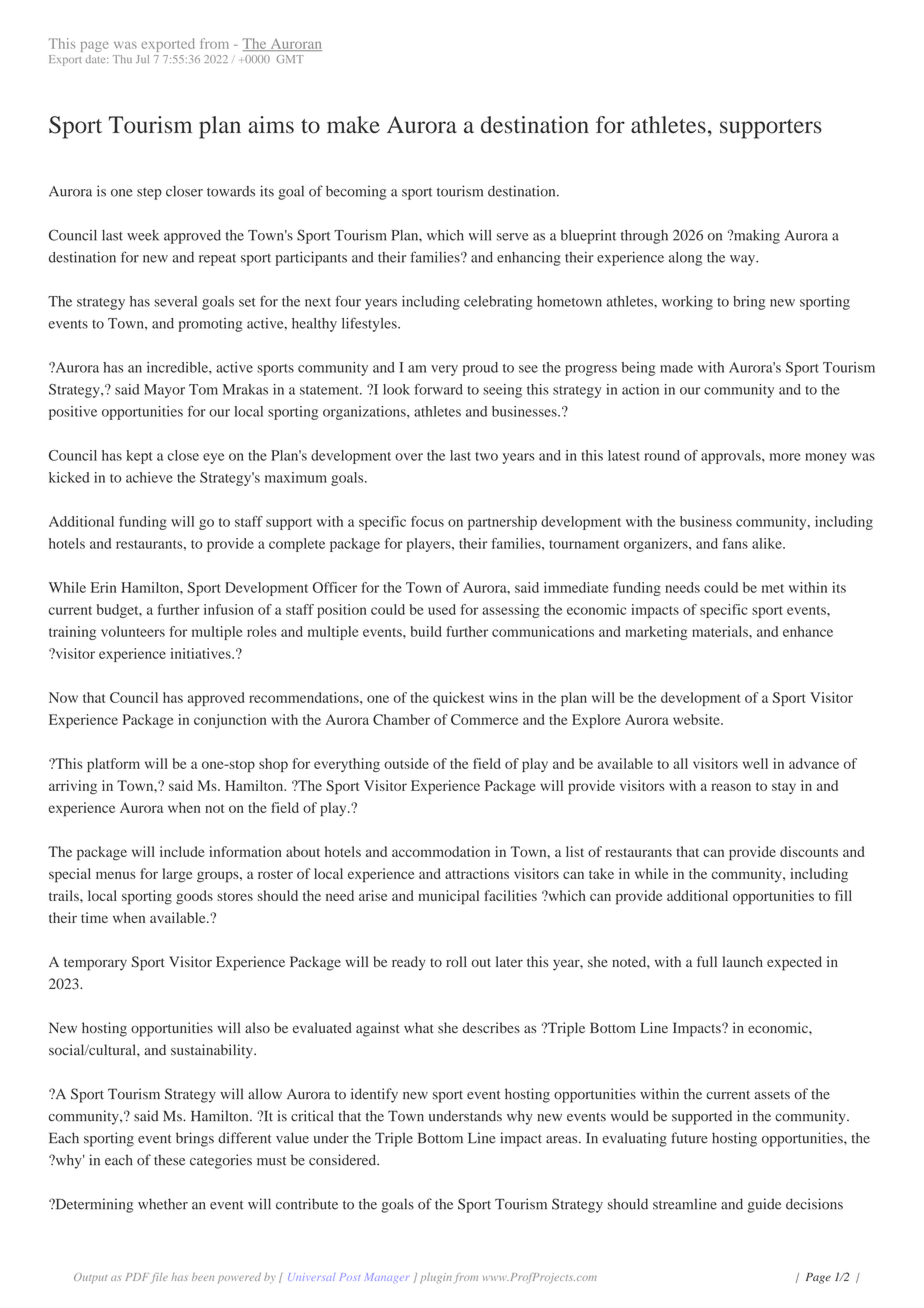  I want to click on plugin, so click(436, 1278).
